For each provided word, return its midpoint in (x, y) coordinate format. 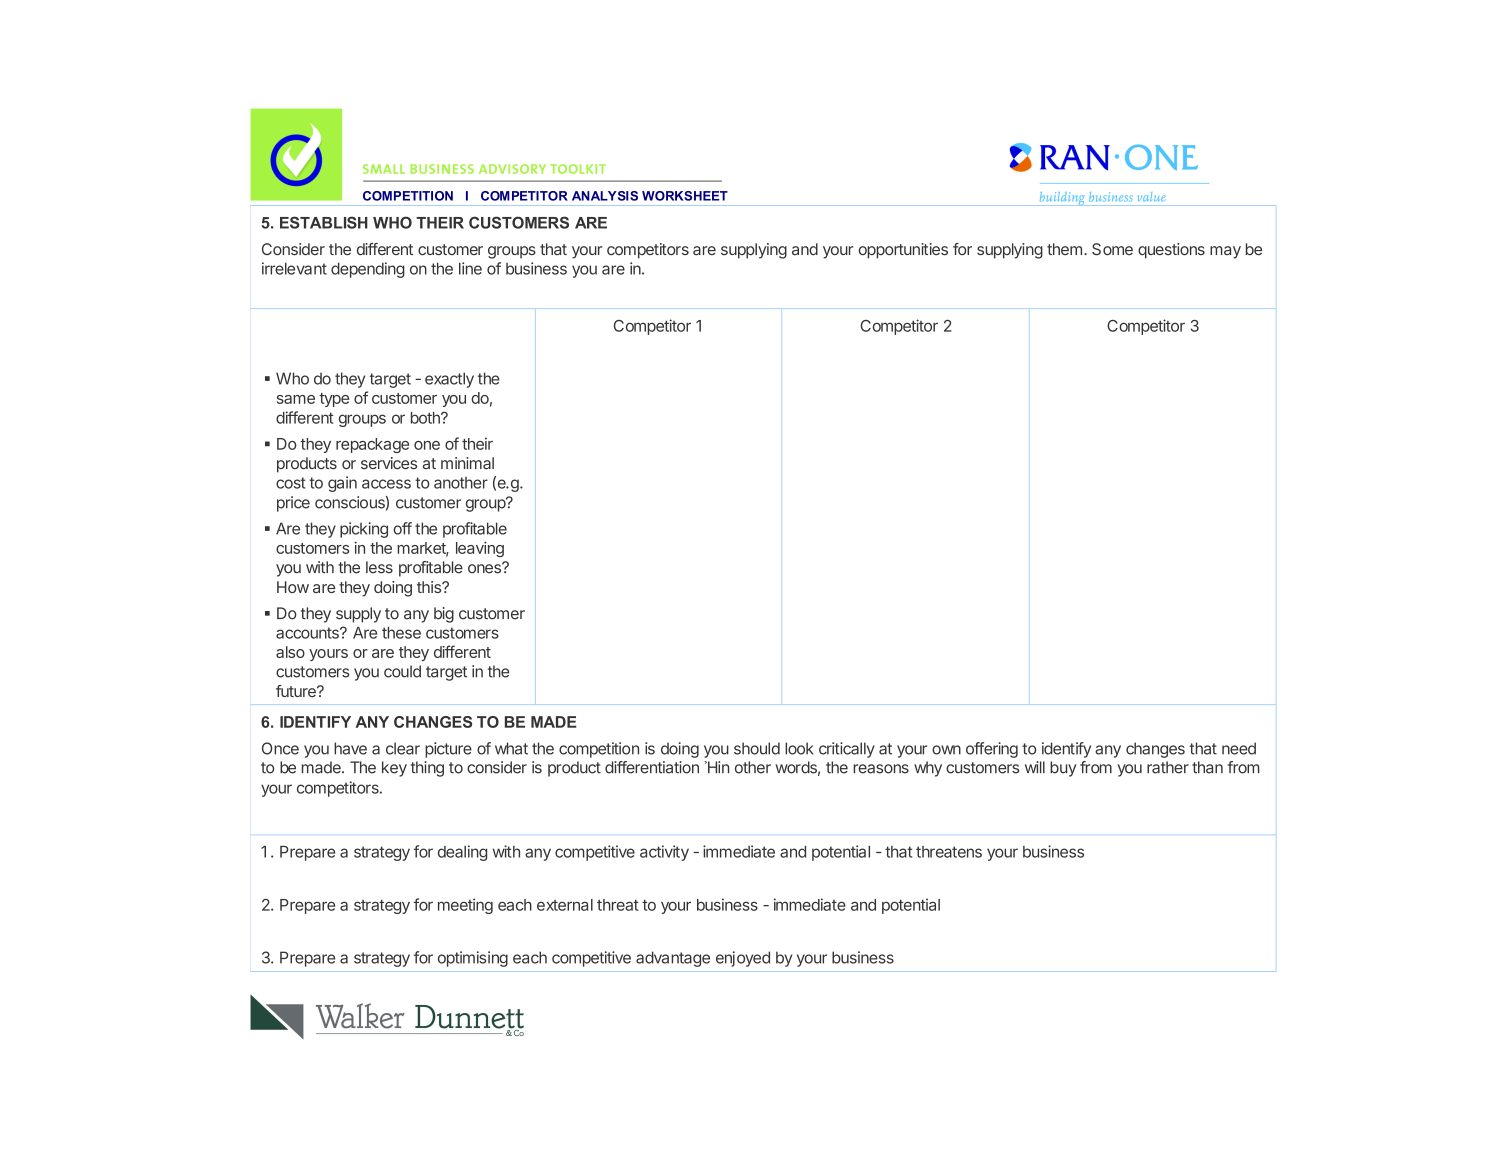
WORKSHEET (685, 196)
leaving (480, 549)
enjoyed (743, 959)
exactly (449, 380)
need (1239, 748)
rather (1168, 767)
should (757, 748)
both (426, 418)
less (379, 567)
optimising (473, 959)
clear (403, 748)
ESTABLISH (324, 222)
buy (1063, 769)
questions (1171, 251)
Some (1112, 249)
